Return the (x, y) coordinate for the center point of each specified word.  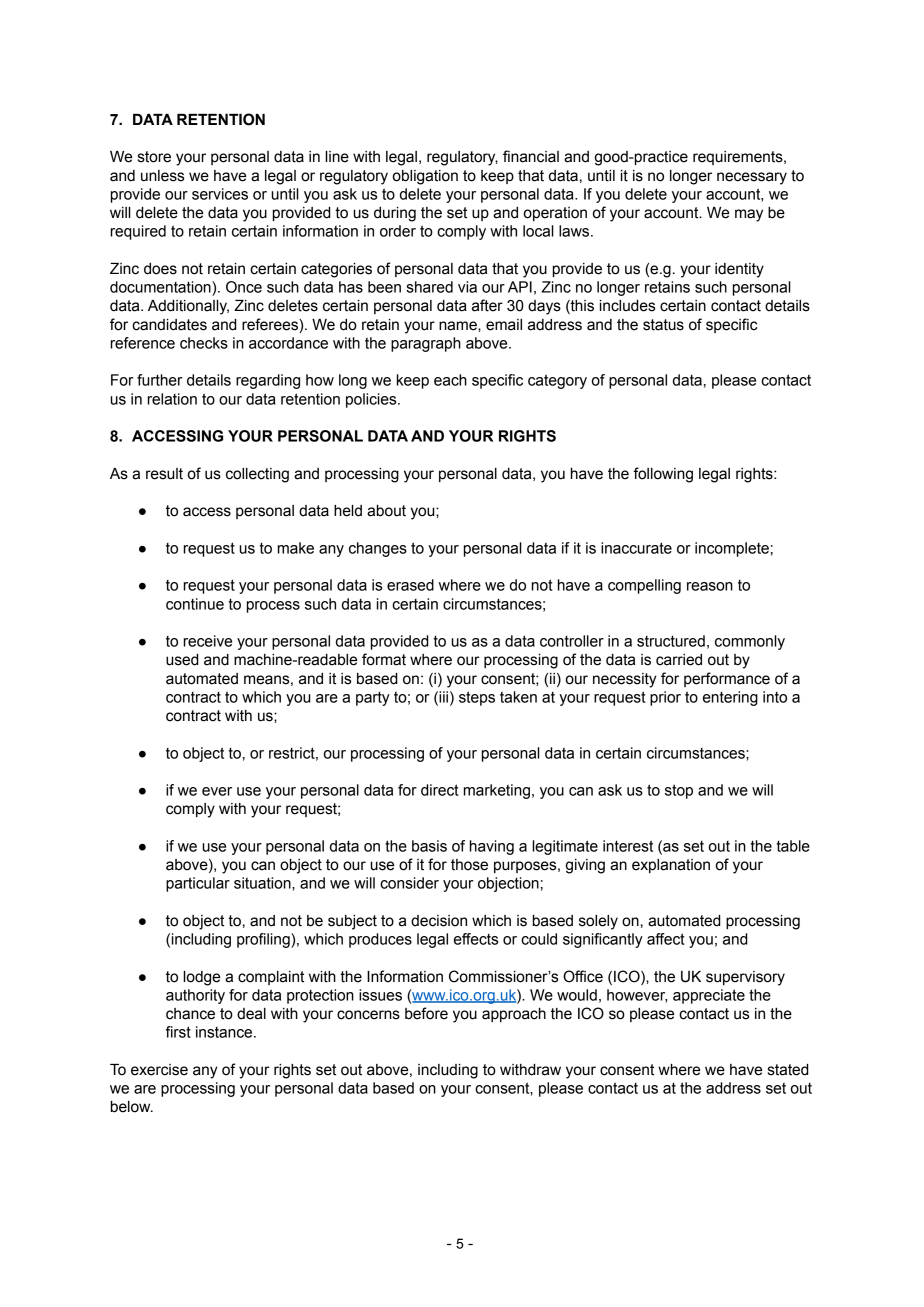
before (426, 1013)
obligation (425, 177)
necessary (752, 178)
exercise (159, 1070)
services (220, 194)
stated (788, 1070)
